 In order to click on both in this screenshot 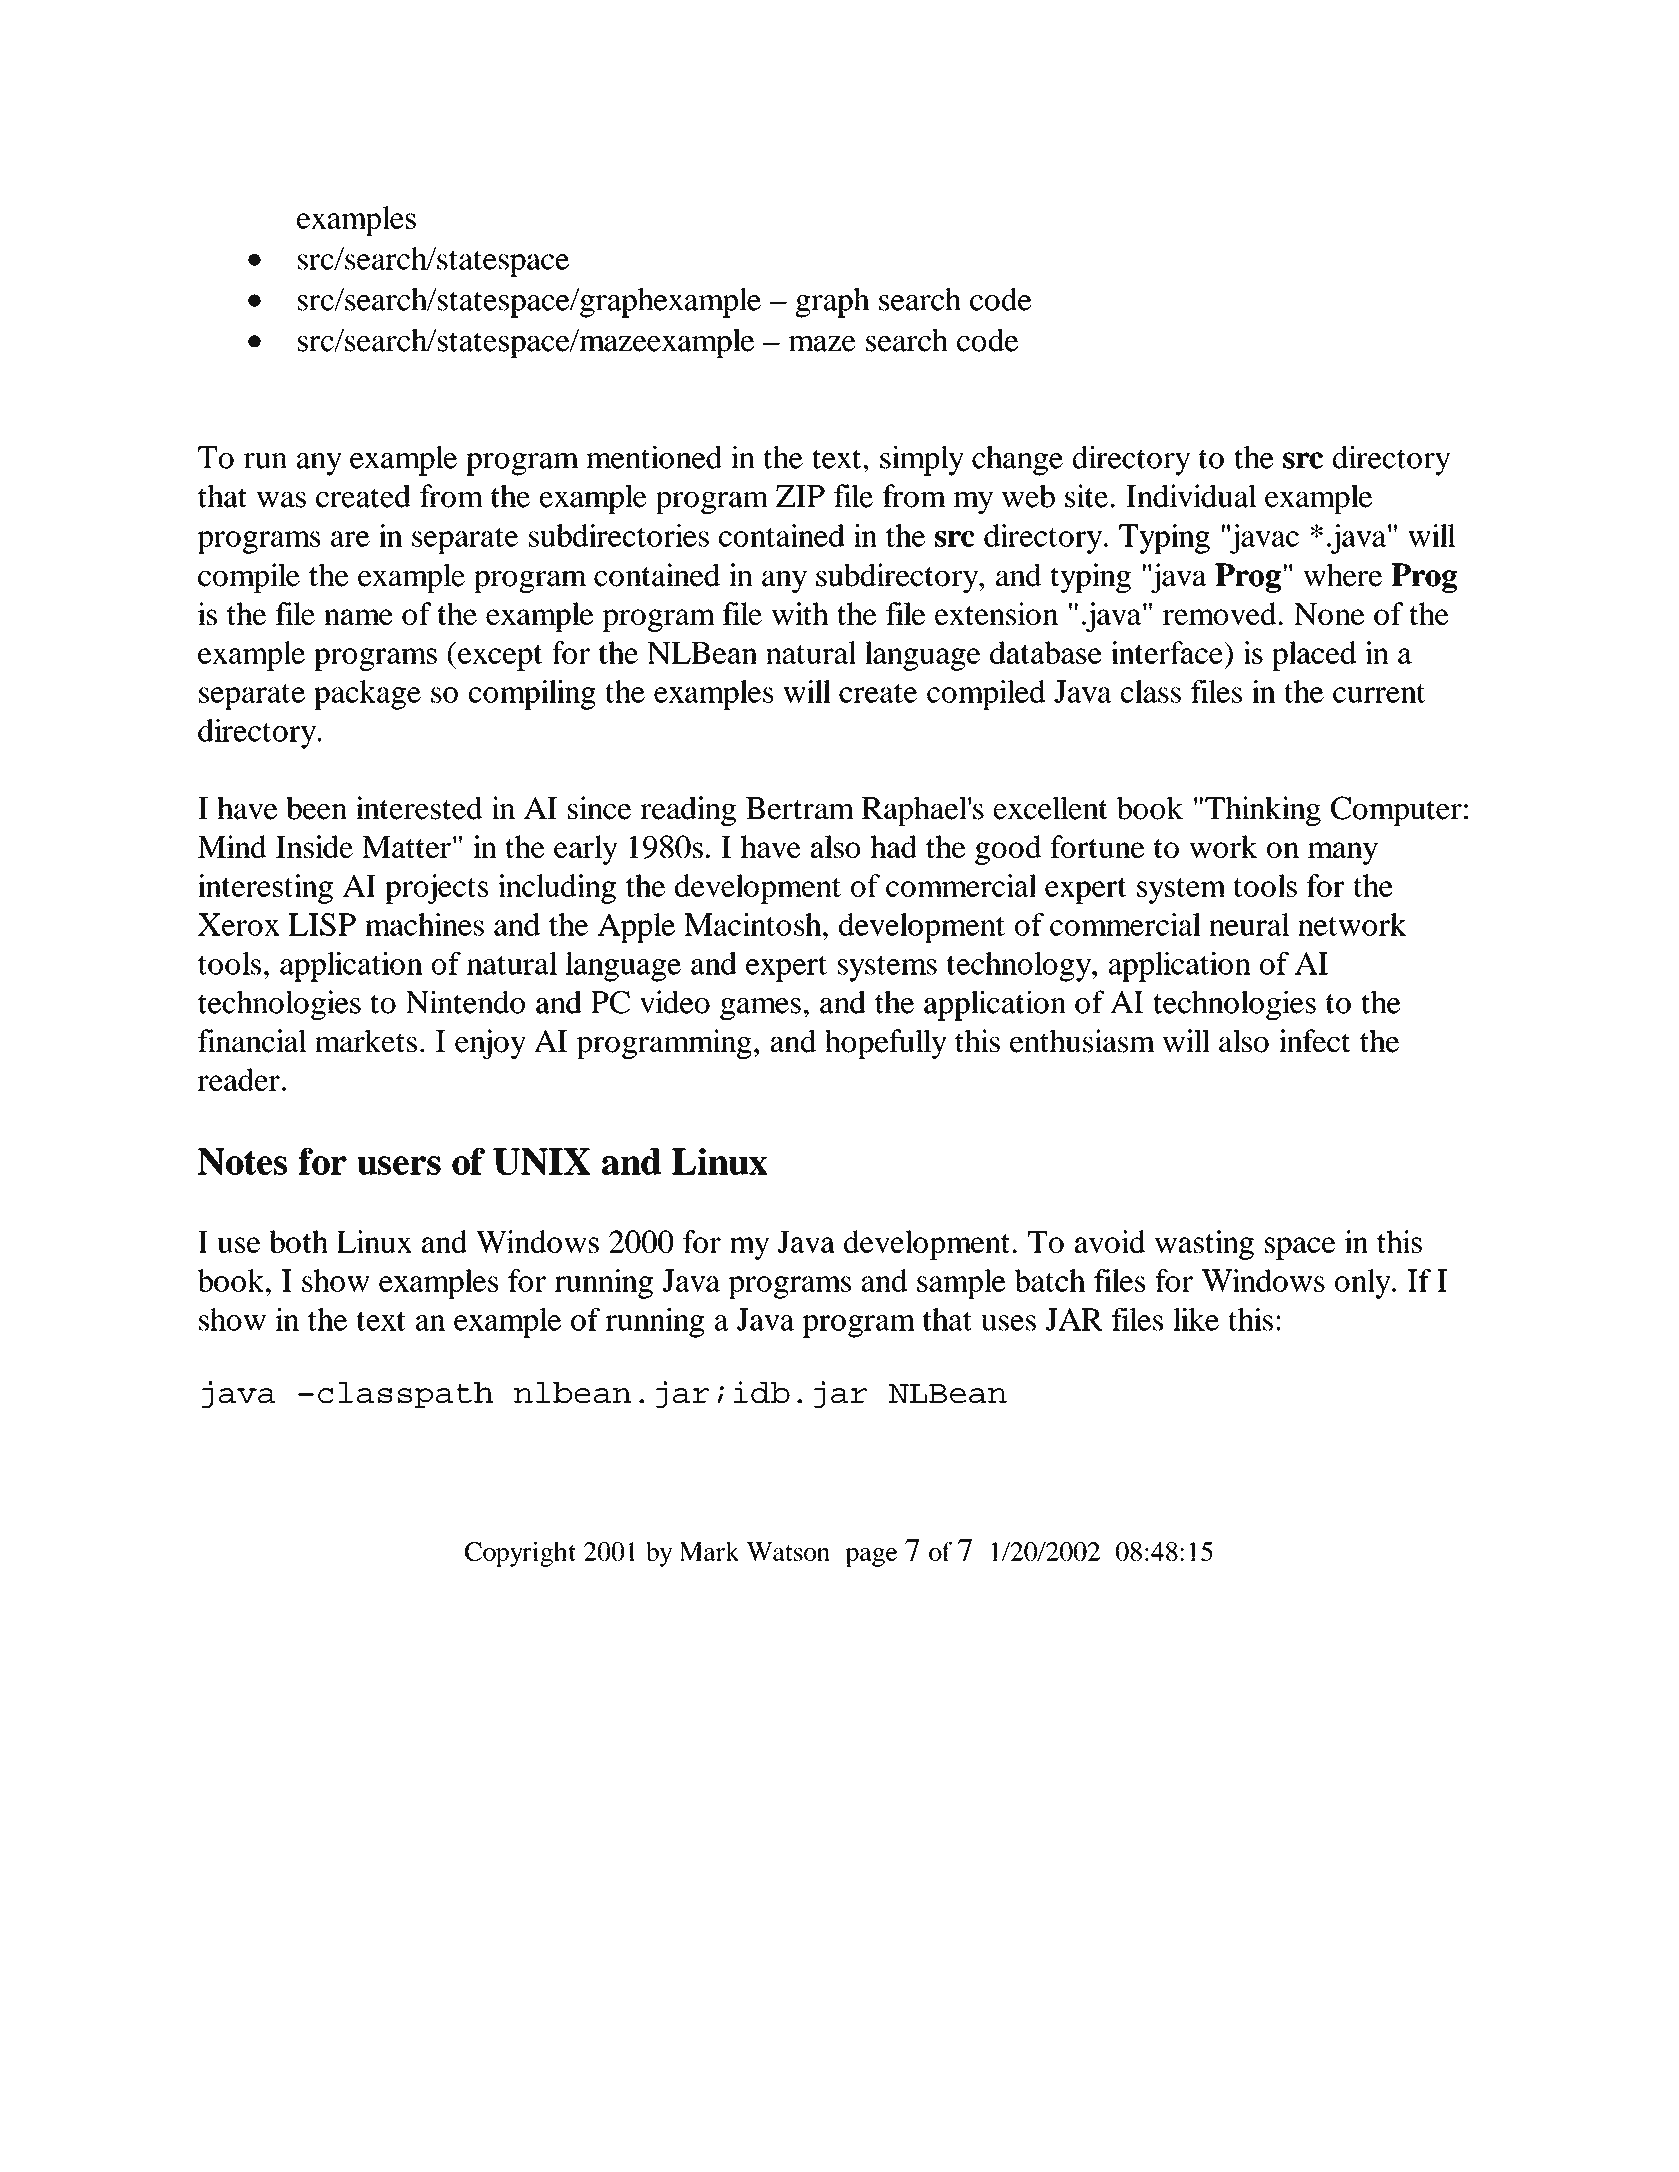, I will do `click(298, 1241)`.
